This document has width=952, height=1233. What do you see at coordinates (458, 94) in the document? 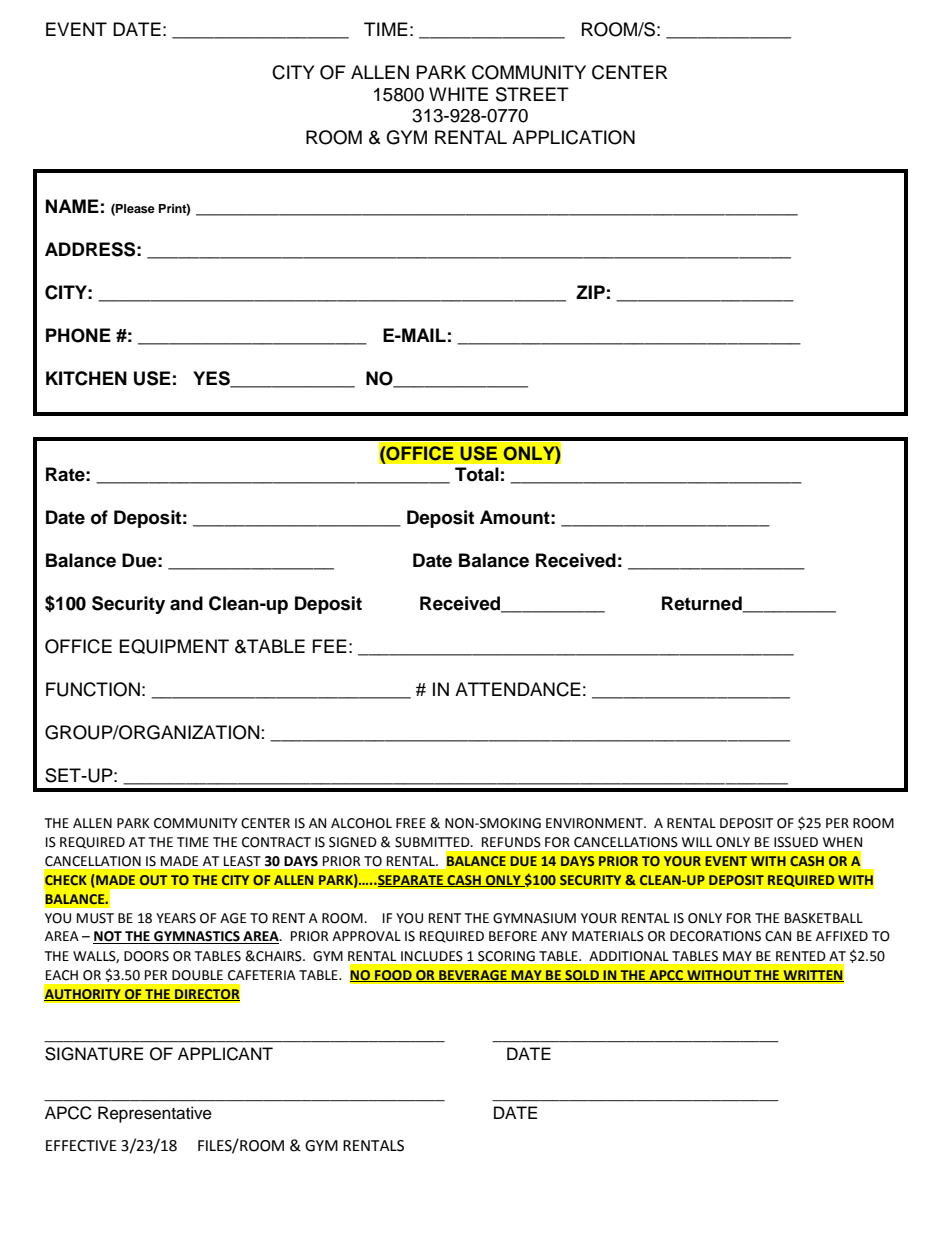
I see `WHITE` at bounding box center [458, 94].
